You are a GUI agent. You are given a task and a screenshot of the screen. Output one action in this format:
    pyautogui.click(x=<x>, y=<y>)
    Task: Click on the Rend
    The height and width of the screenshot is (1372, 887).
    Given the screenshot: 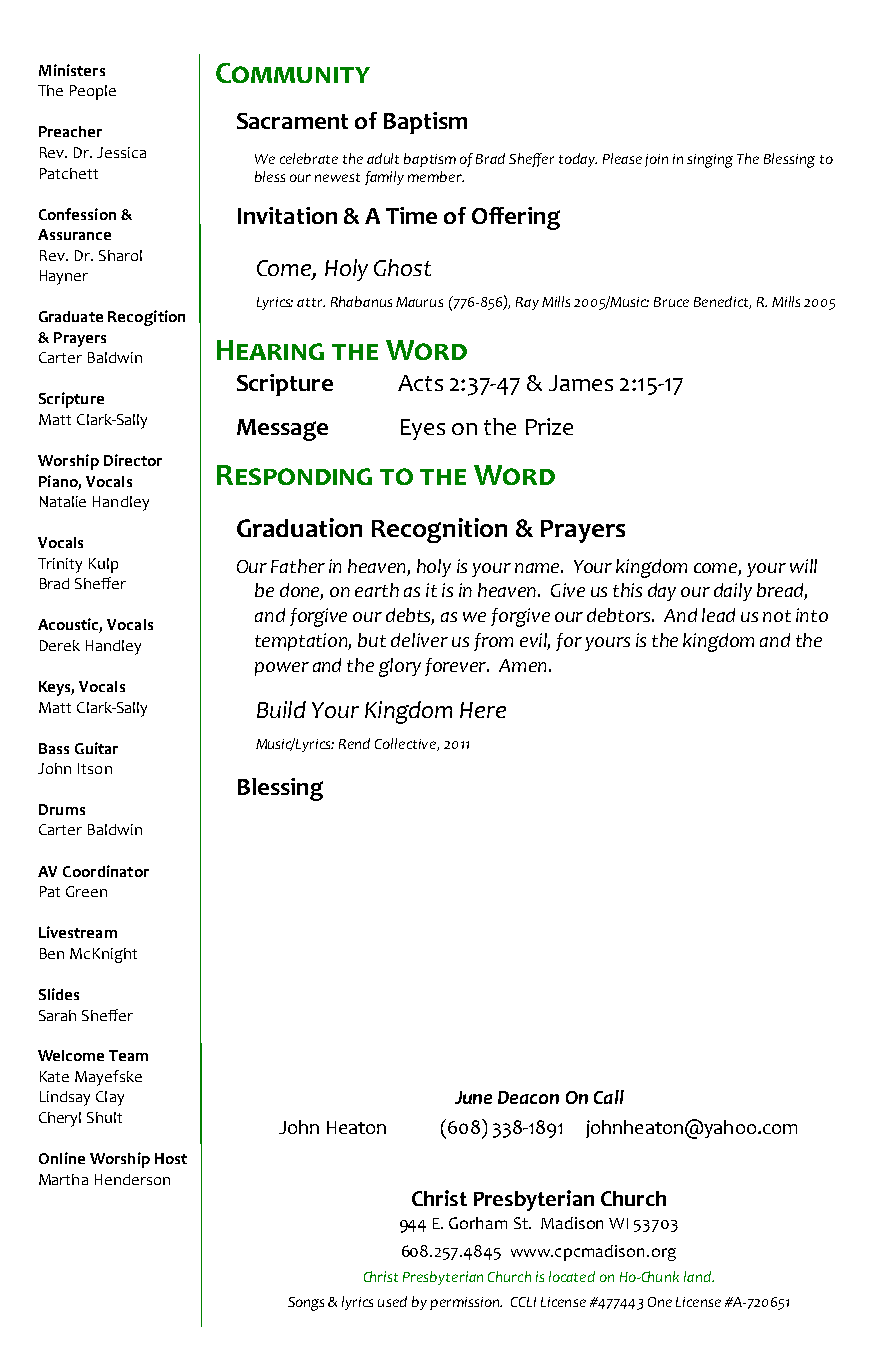 What is the action you would take?
    pyautogui.click(x=354, y=743)
